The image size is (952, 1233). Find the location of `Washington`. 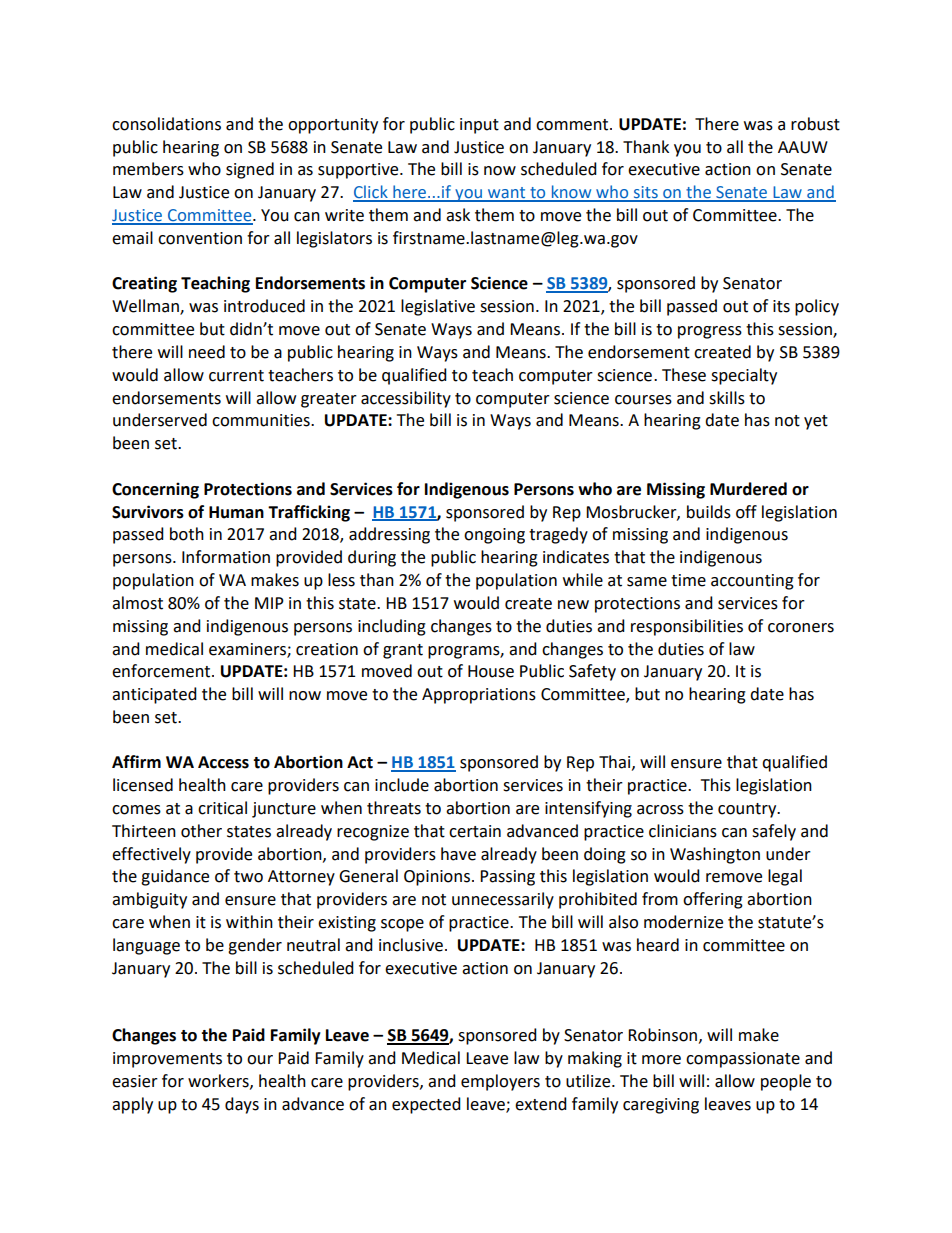

Washington is located at coordinates (715, 855).
